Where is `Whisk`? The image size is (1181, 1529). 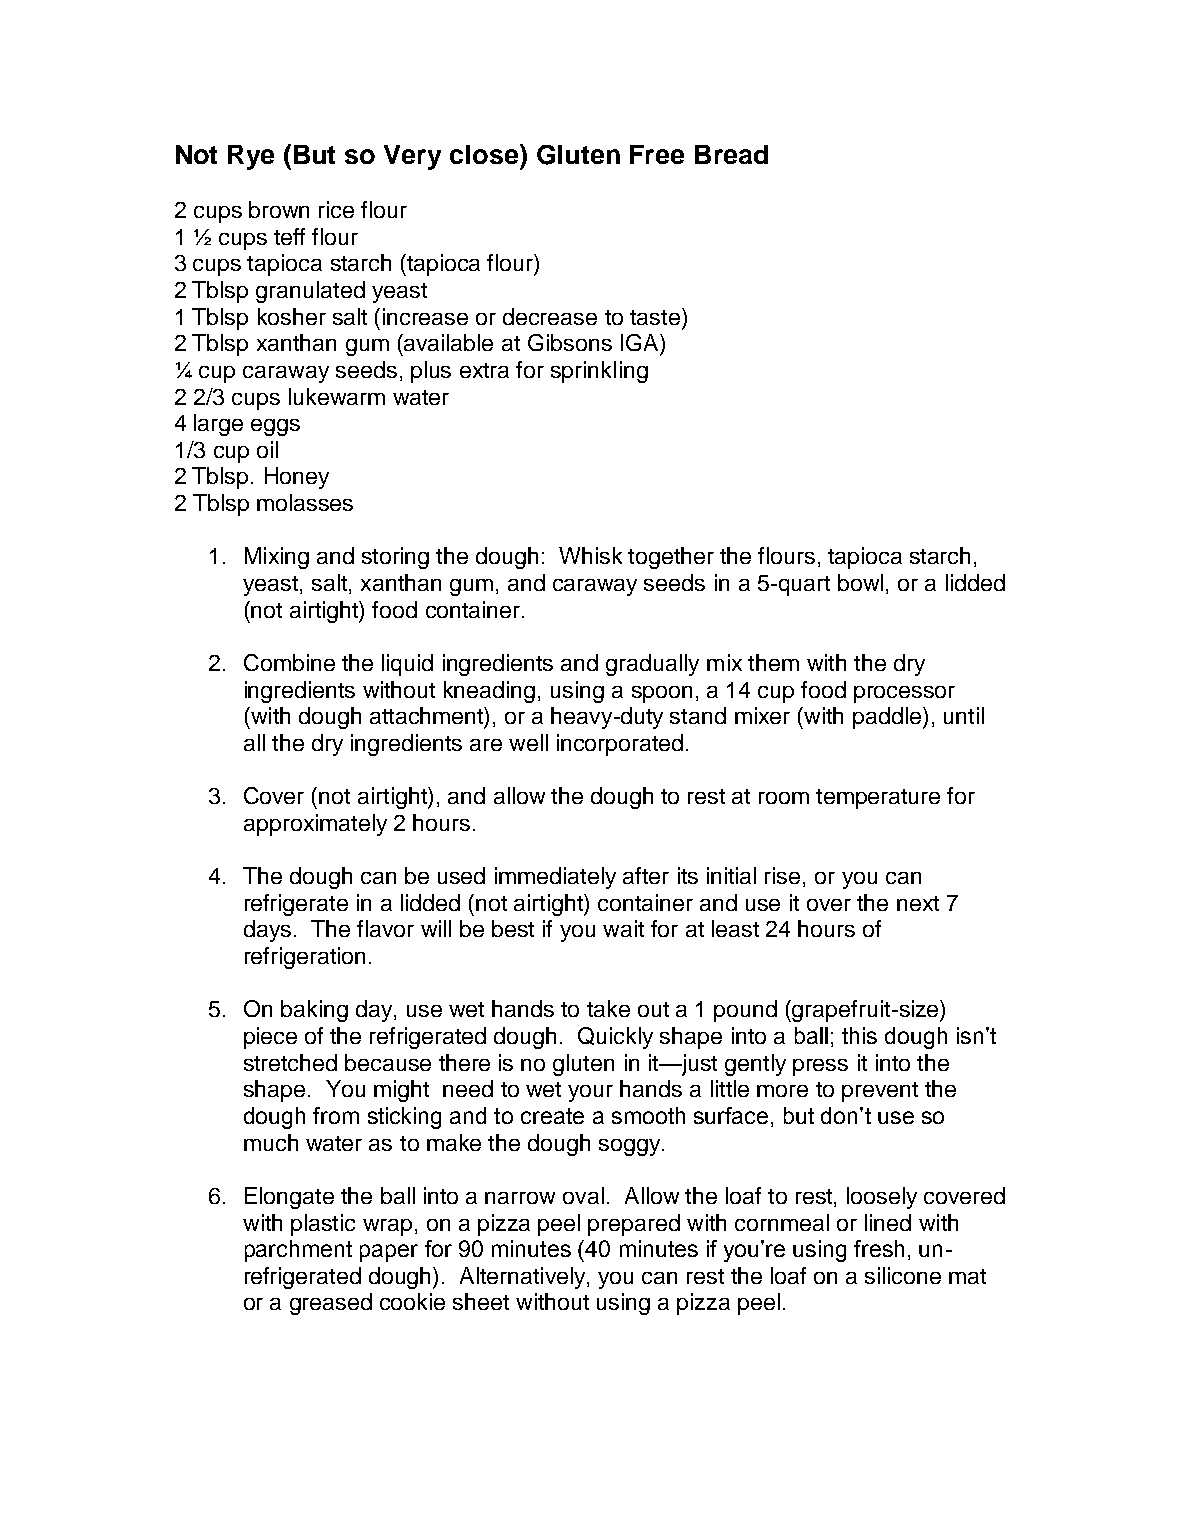 Whisk is located at coordinates (590, 555).
